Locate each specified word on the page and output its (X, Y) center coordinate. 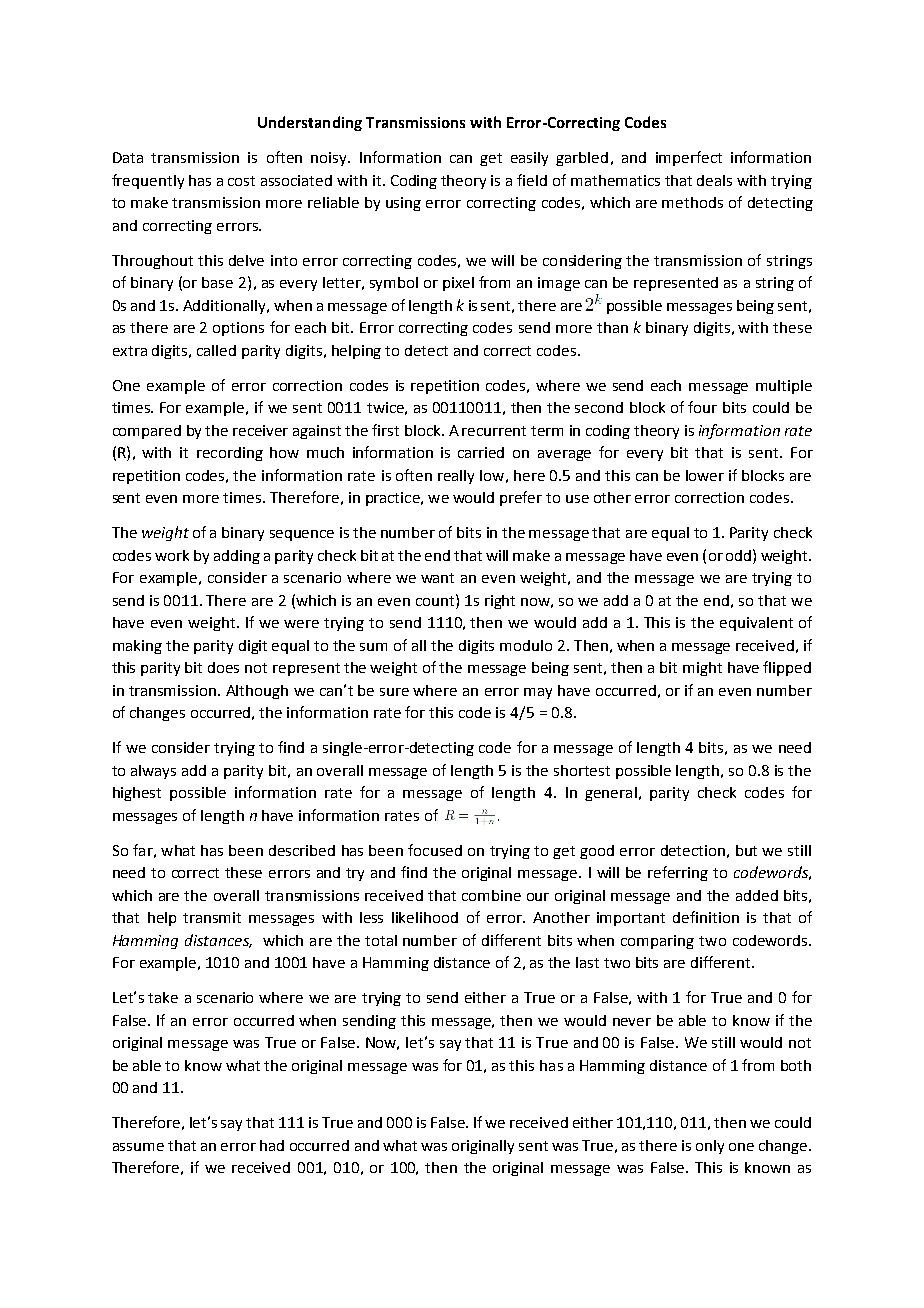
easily (529, 159)
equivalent (756, 624)
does (223, 667)
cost (241, 181)
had (272, 1145)
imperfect (689, 158)
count (436, 600)
